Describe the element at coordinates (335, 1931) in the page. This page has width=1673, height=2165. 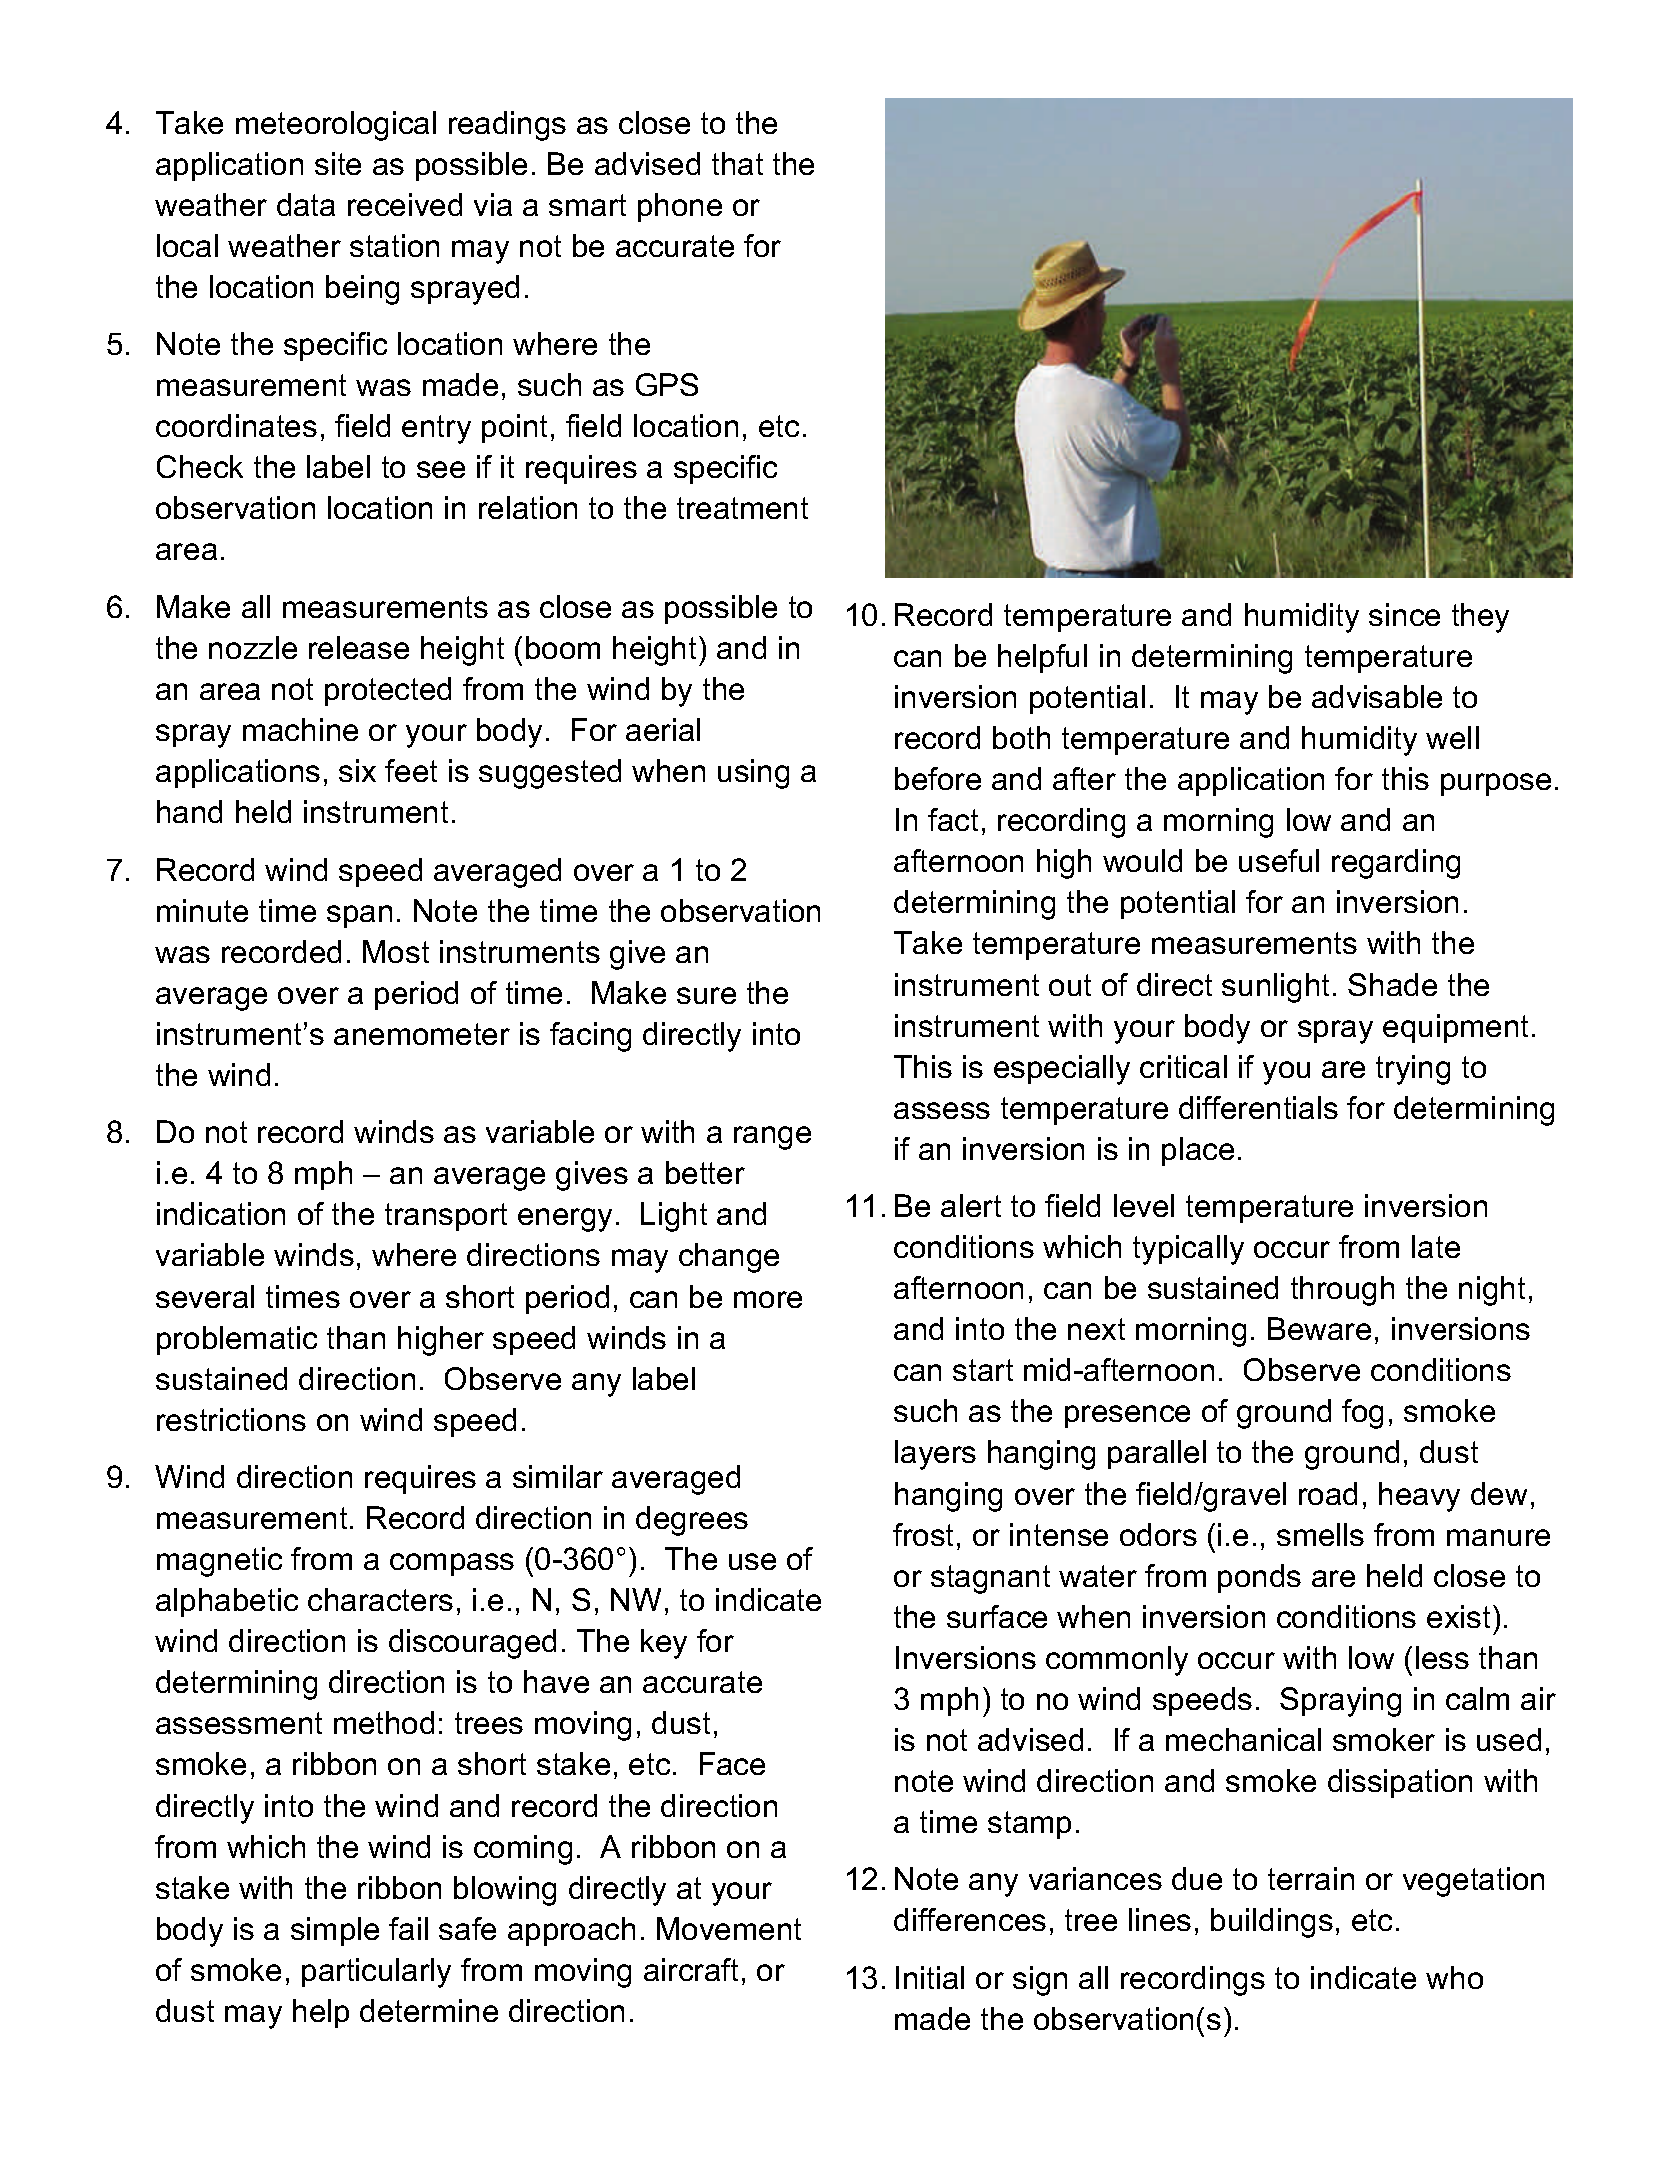
I see `simple` at that location.
